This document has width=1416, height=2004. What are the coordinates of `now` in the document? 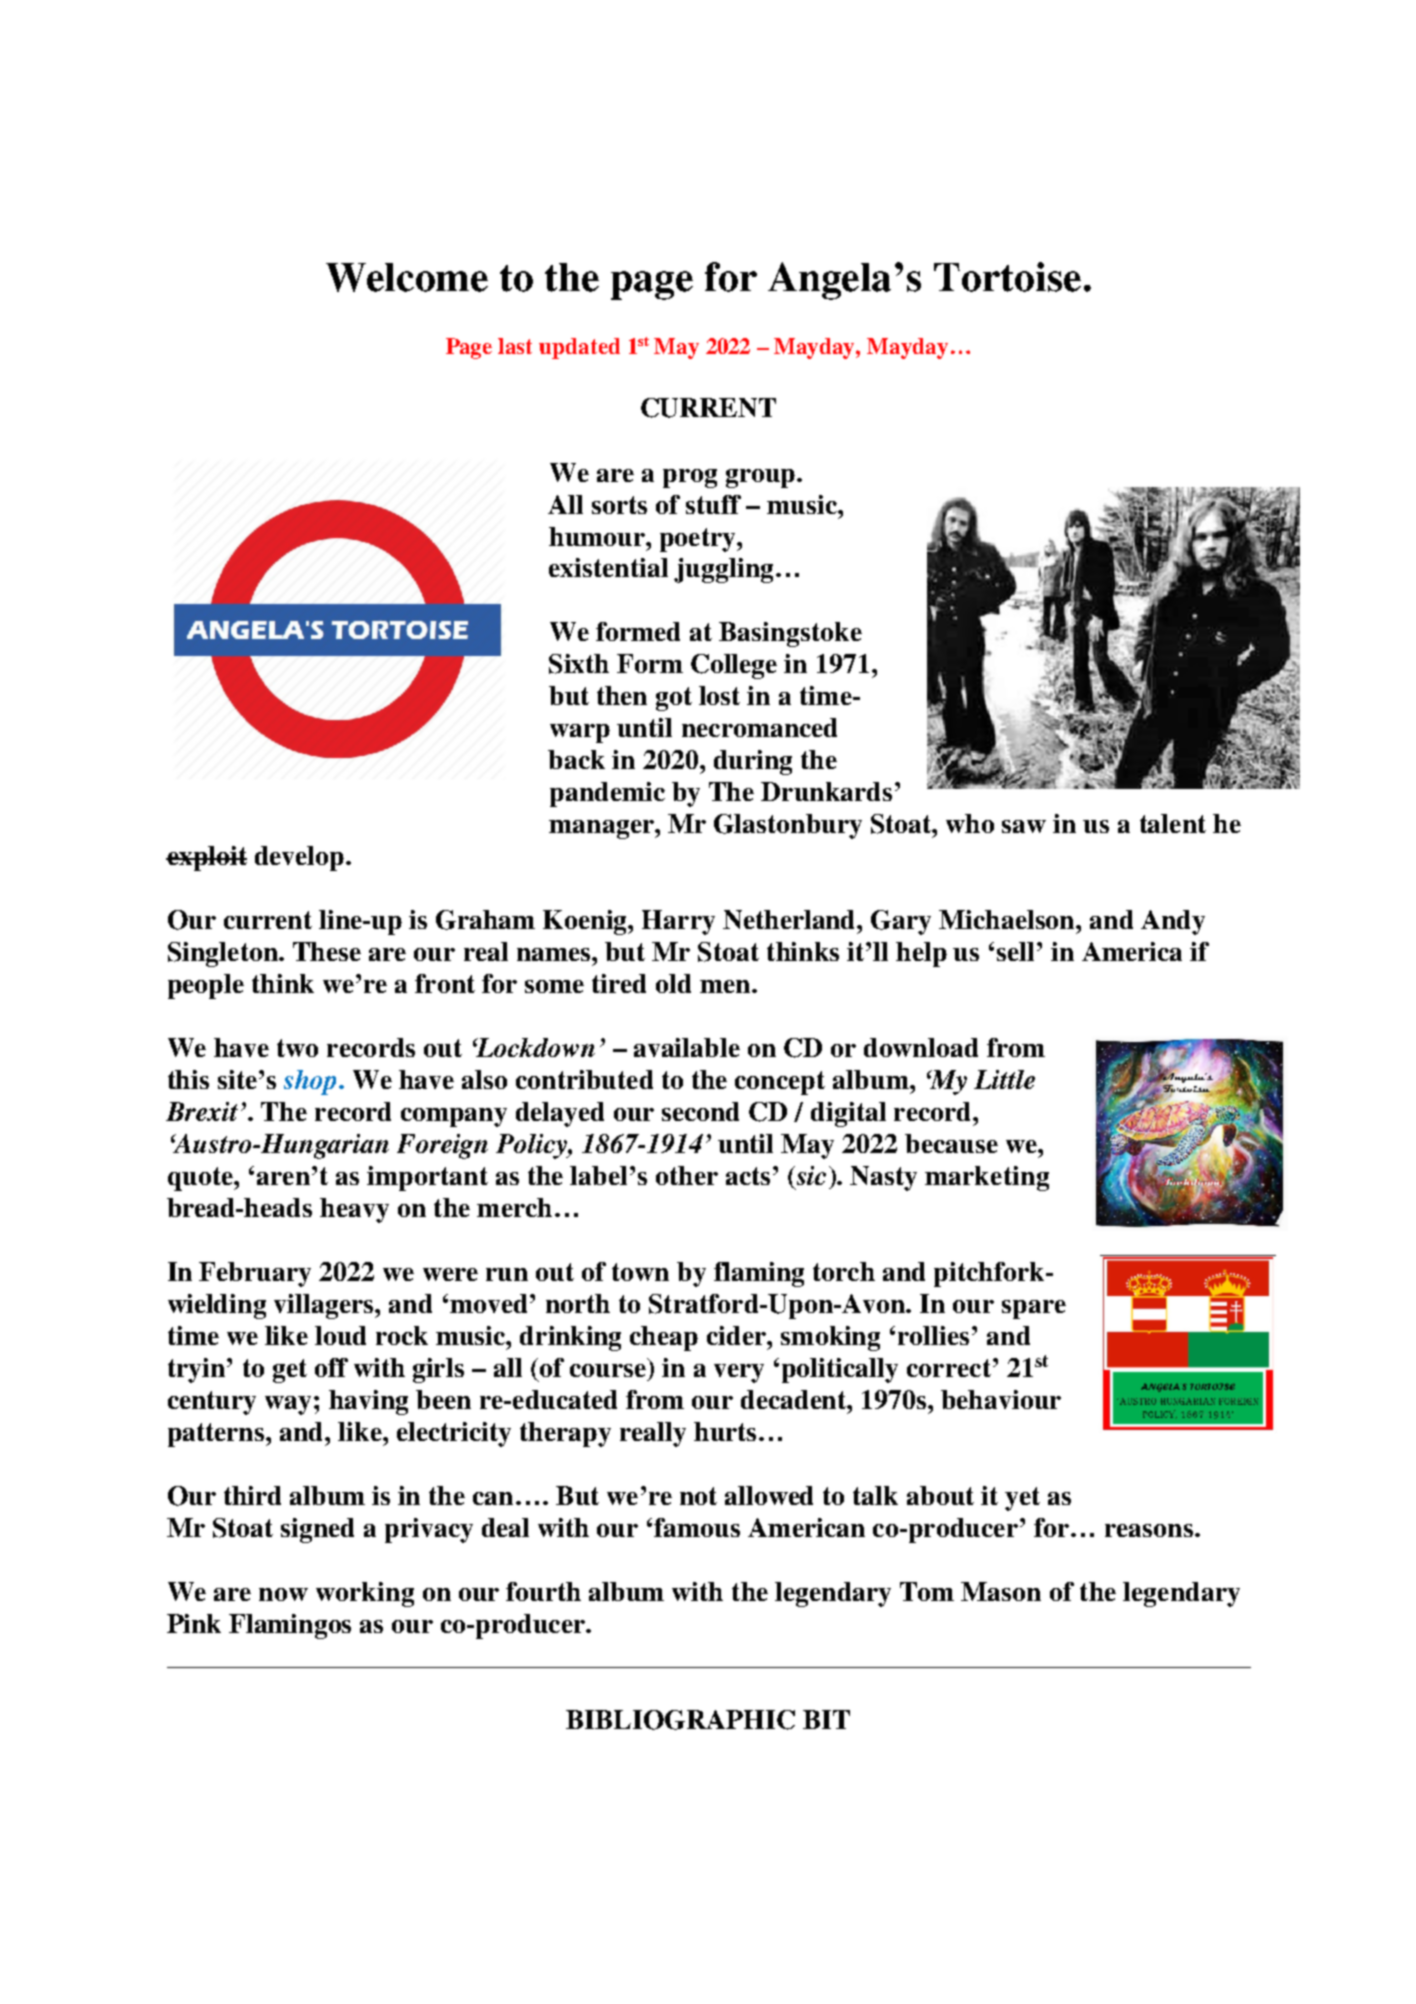 It's located at (283, 1594).
